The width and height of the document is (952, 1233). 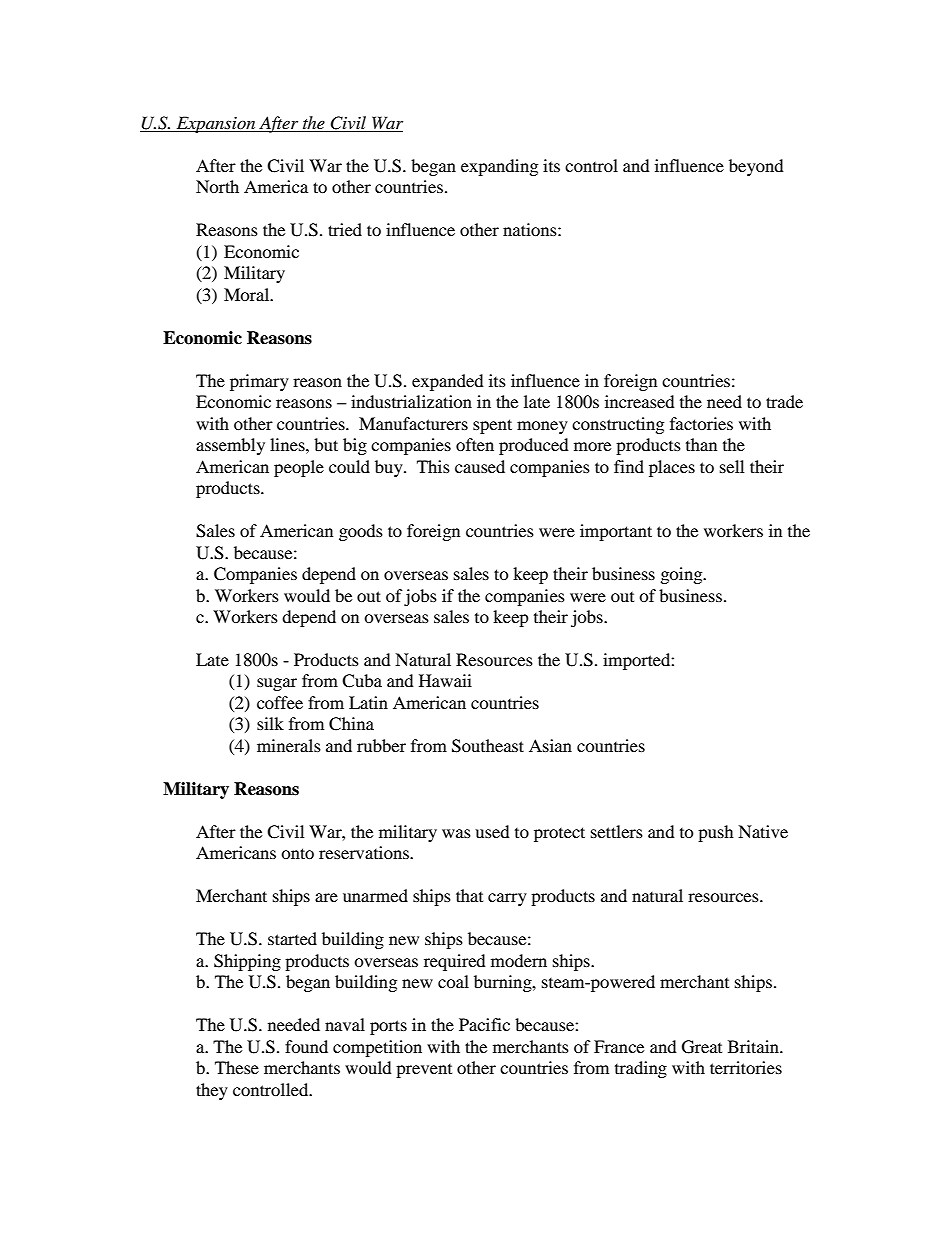 I want to click on onto, so click(x=297, y=853).
